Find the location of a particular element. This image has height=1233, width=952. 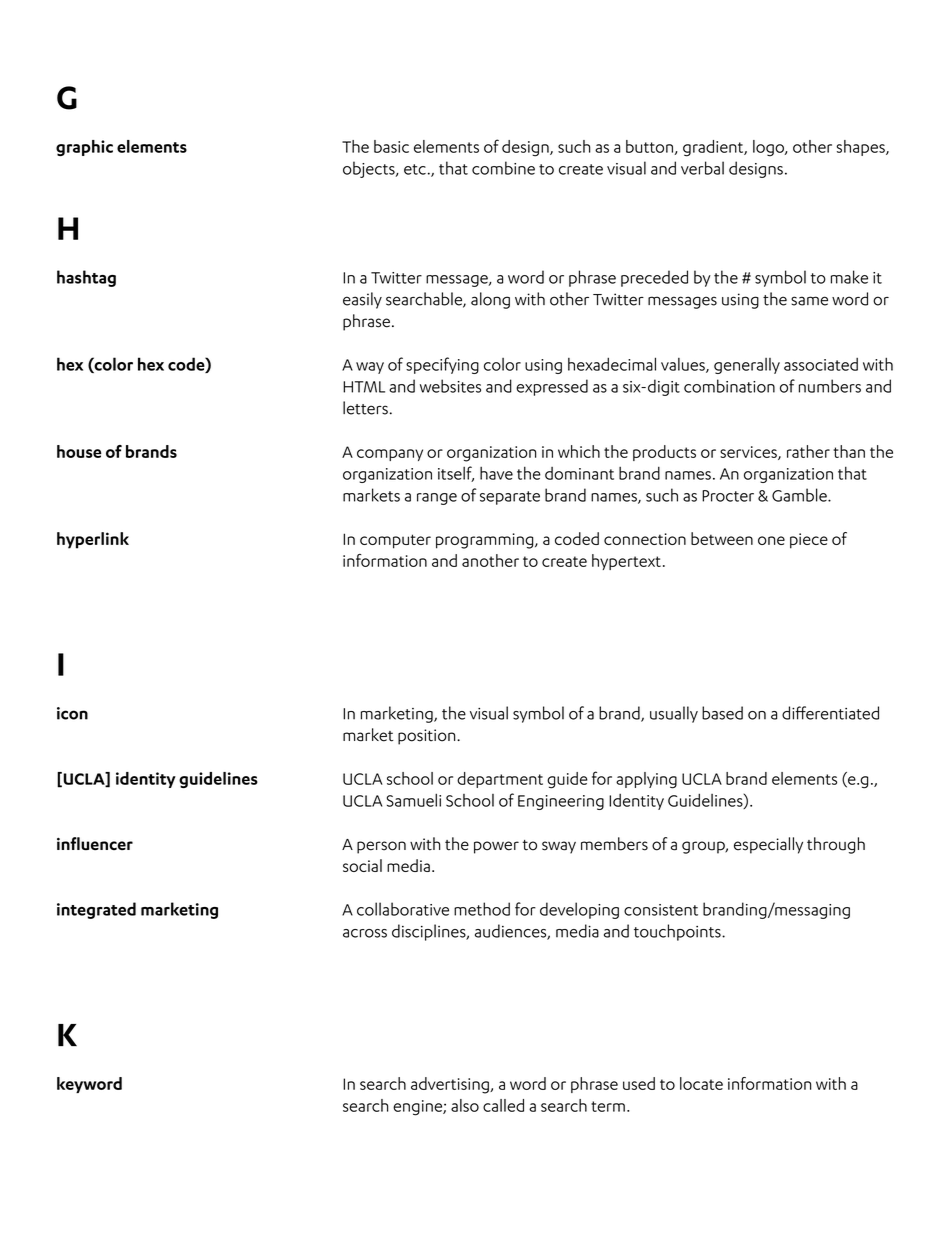

integrated is located at coordinates (96, 910).
